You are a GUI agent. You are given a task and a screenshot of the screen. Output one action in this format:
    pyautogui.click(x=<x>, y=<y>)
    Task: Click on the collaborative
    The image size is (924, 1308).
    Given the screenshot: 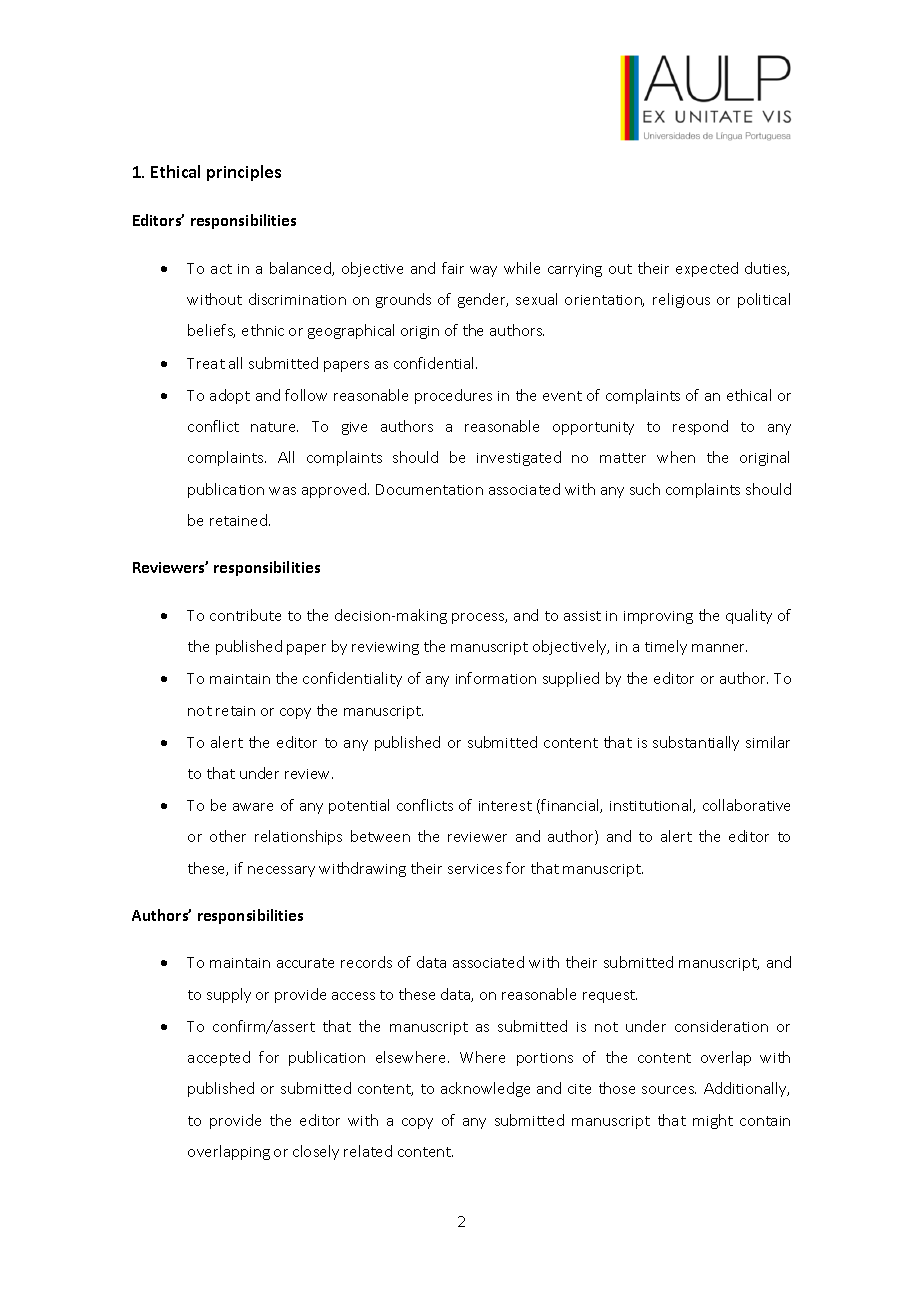 What is the action you would take?
    pyautogui.click(x=746, y=805)
